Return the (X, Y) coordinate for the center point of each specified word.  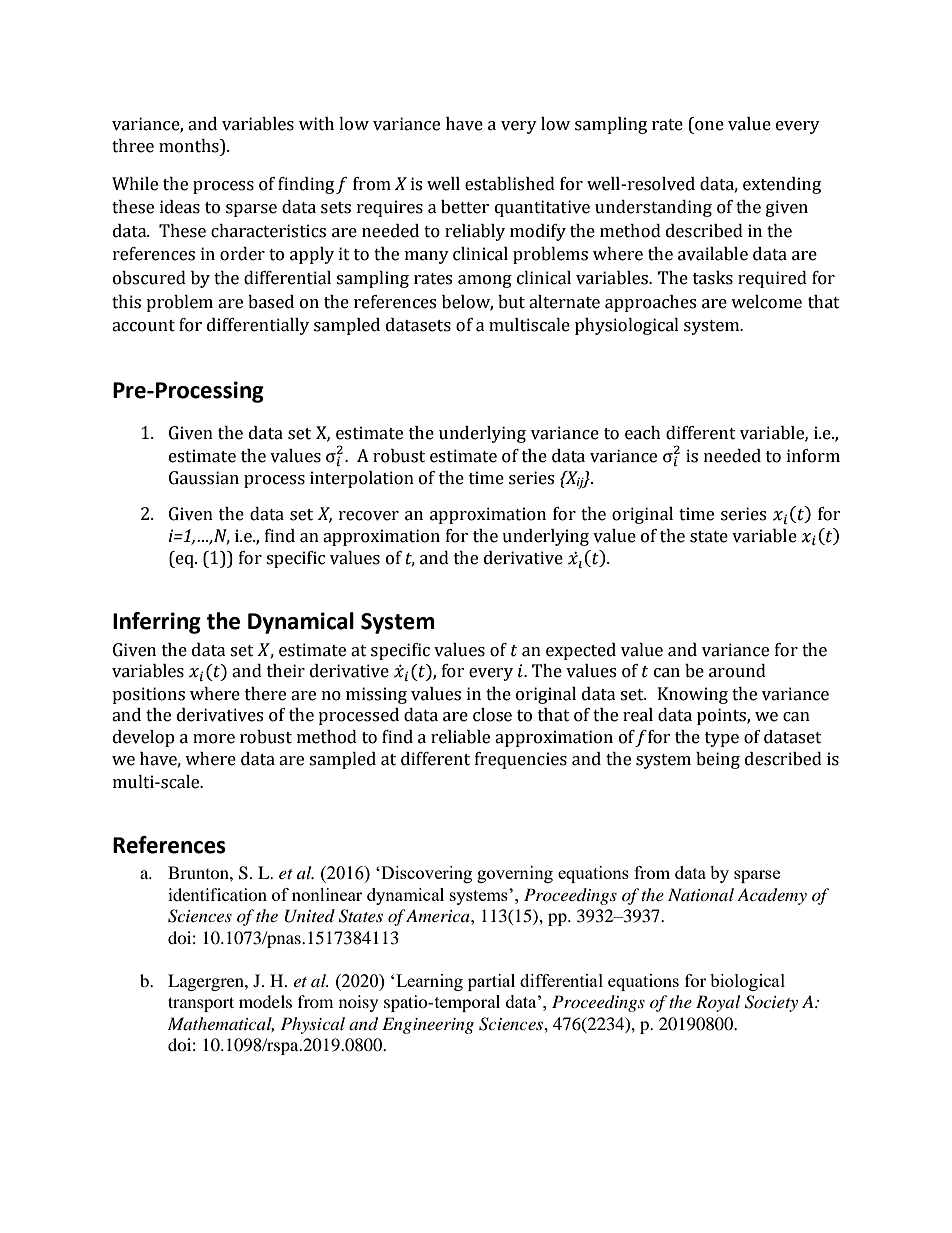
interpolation (362, 479)
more (214, 739)
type (722, 739)
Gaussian (204, 478)
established (510, 184)
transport (201, 1004)
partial (491, 982)
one (709, 126)
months (190, 146)
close (492, 715)
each (643, 433)
